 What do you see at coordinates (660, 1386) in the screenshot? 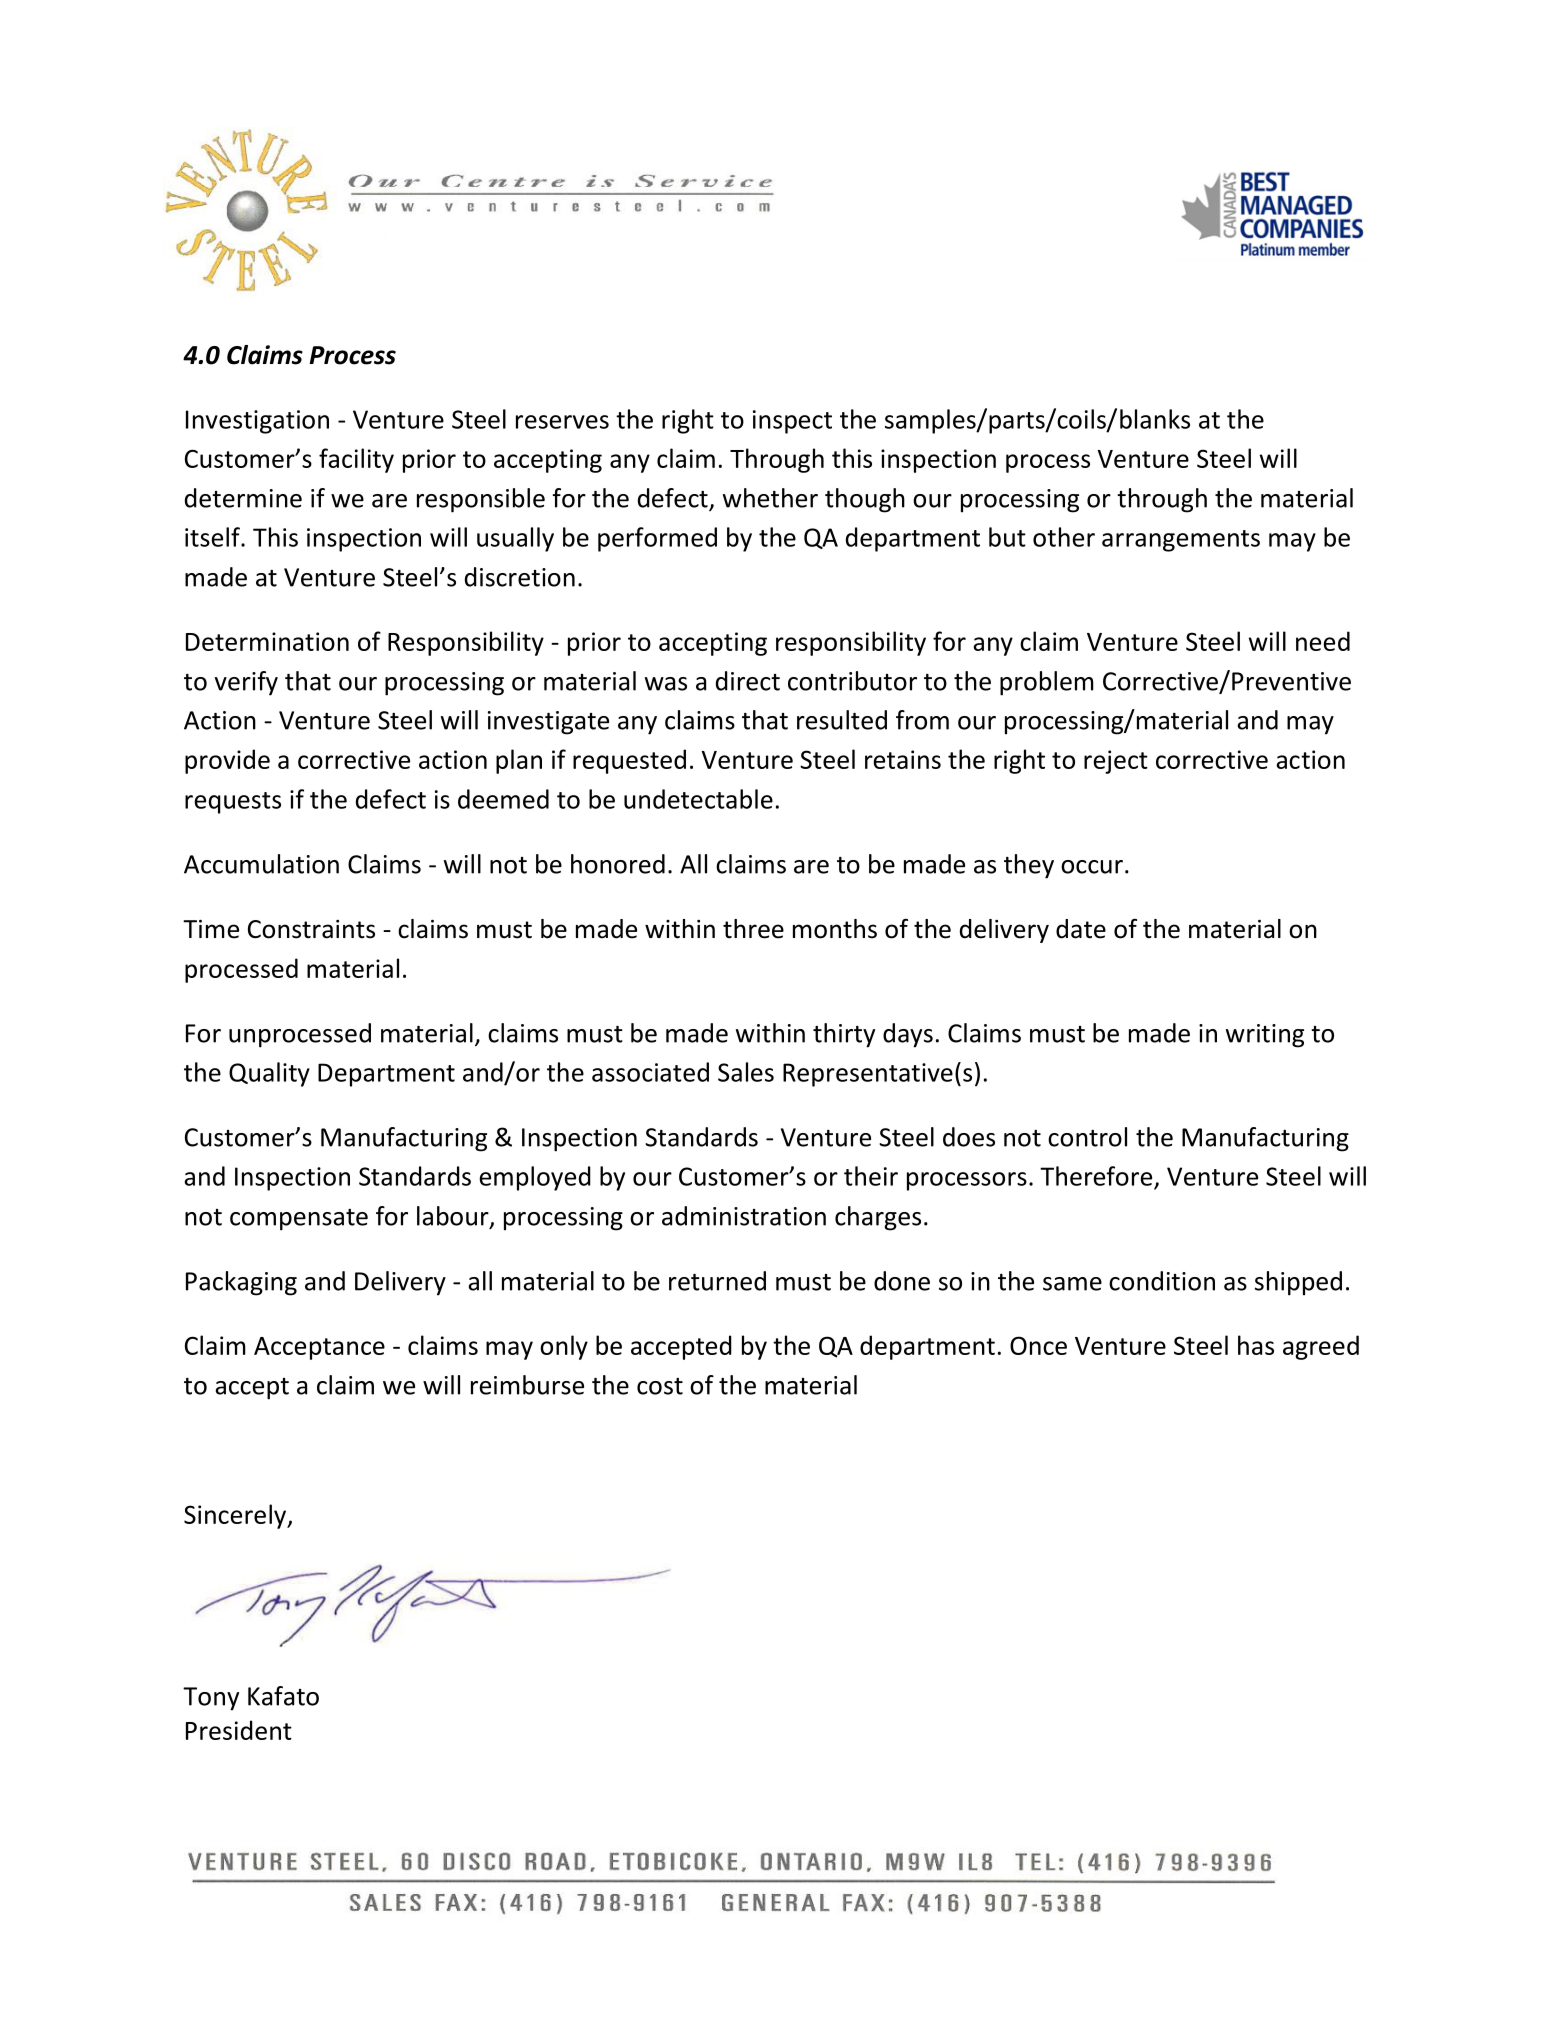
I see `cost` at bounding box center [660, 1386].
